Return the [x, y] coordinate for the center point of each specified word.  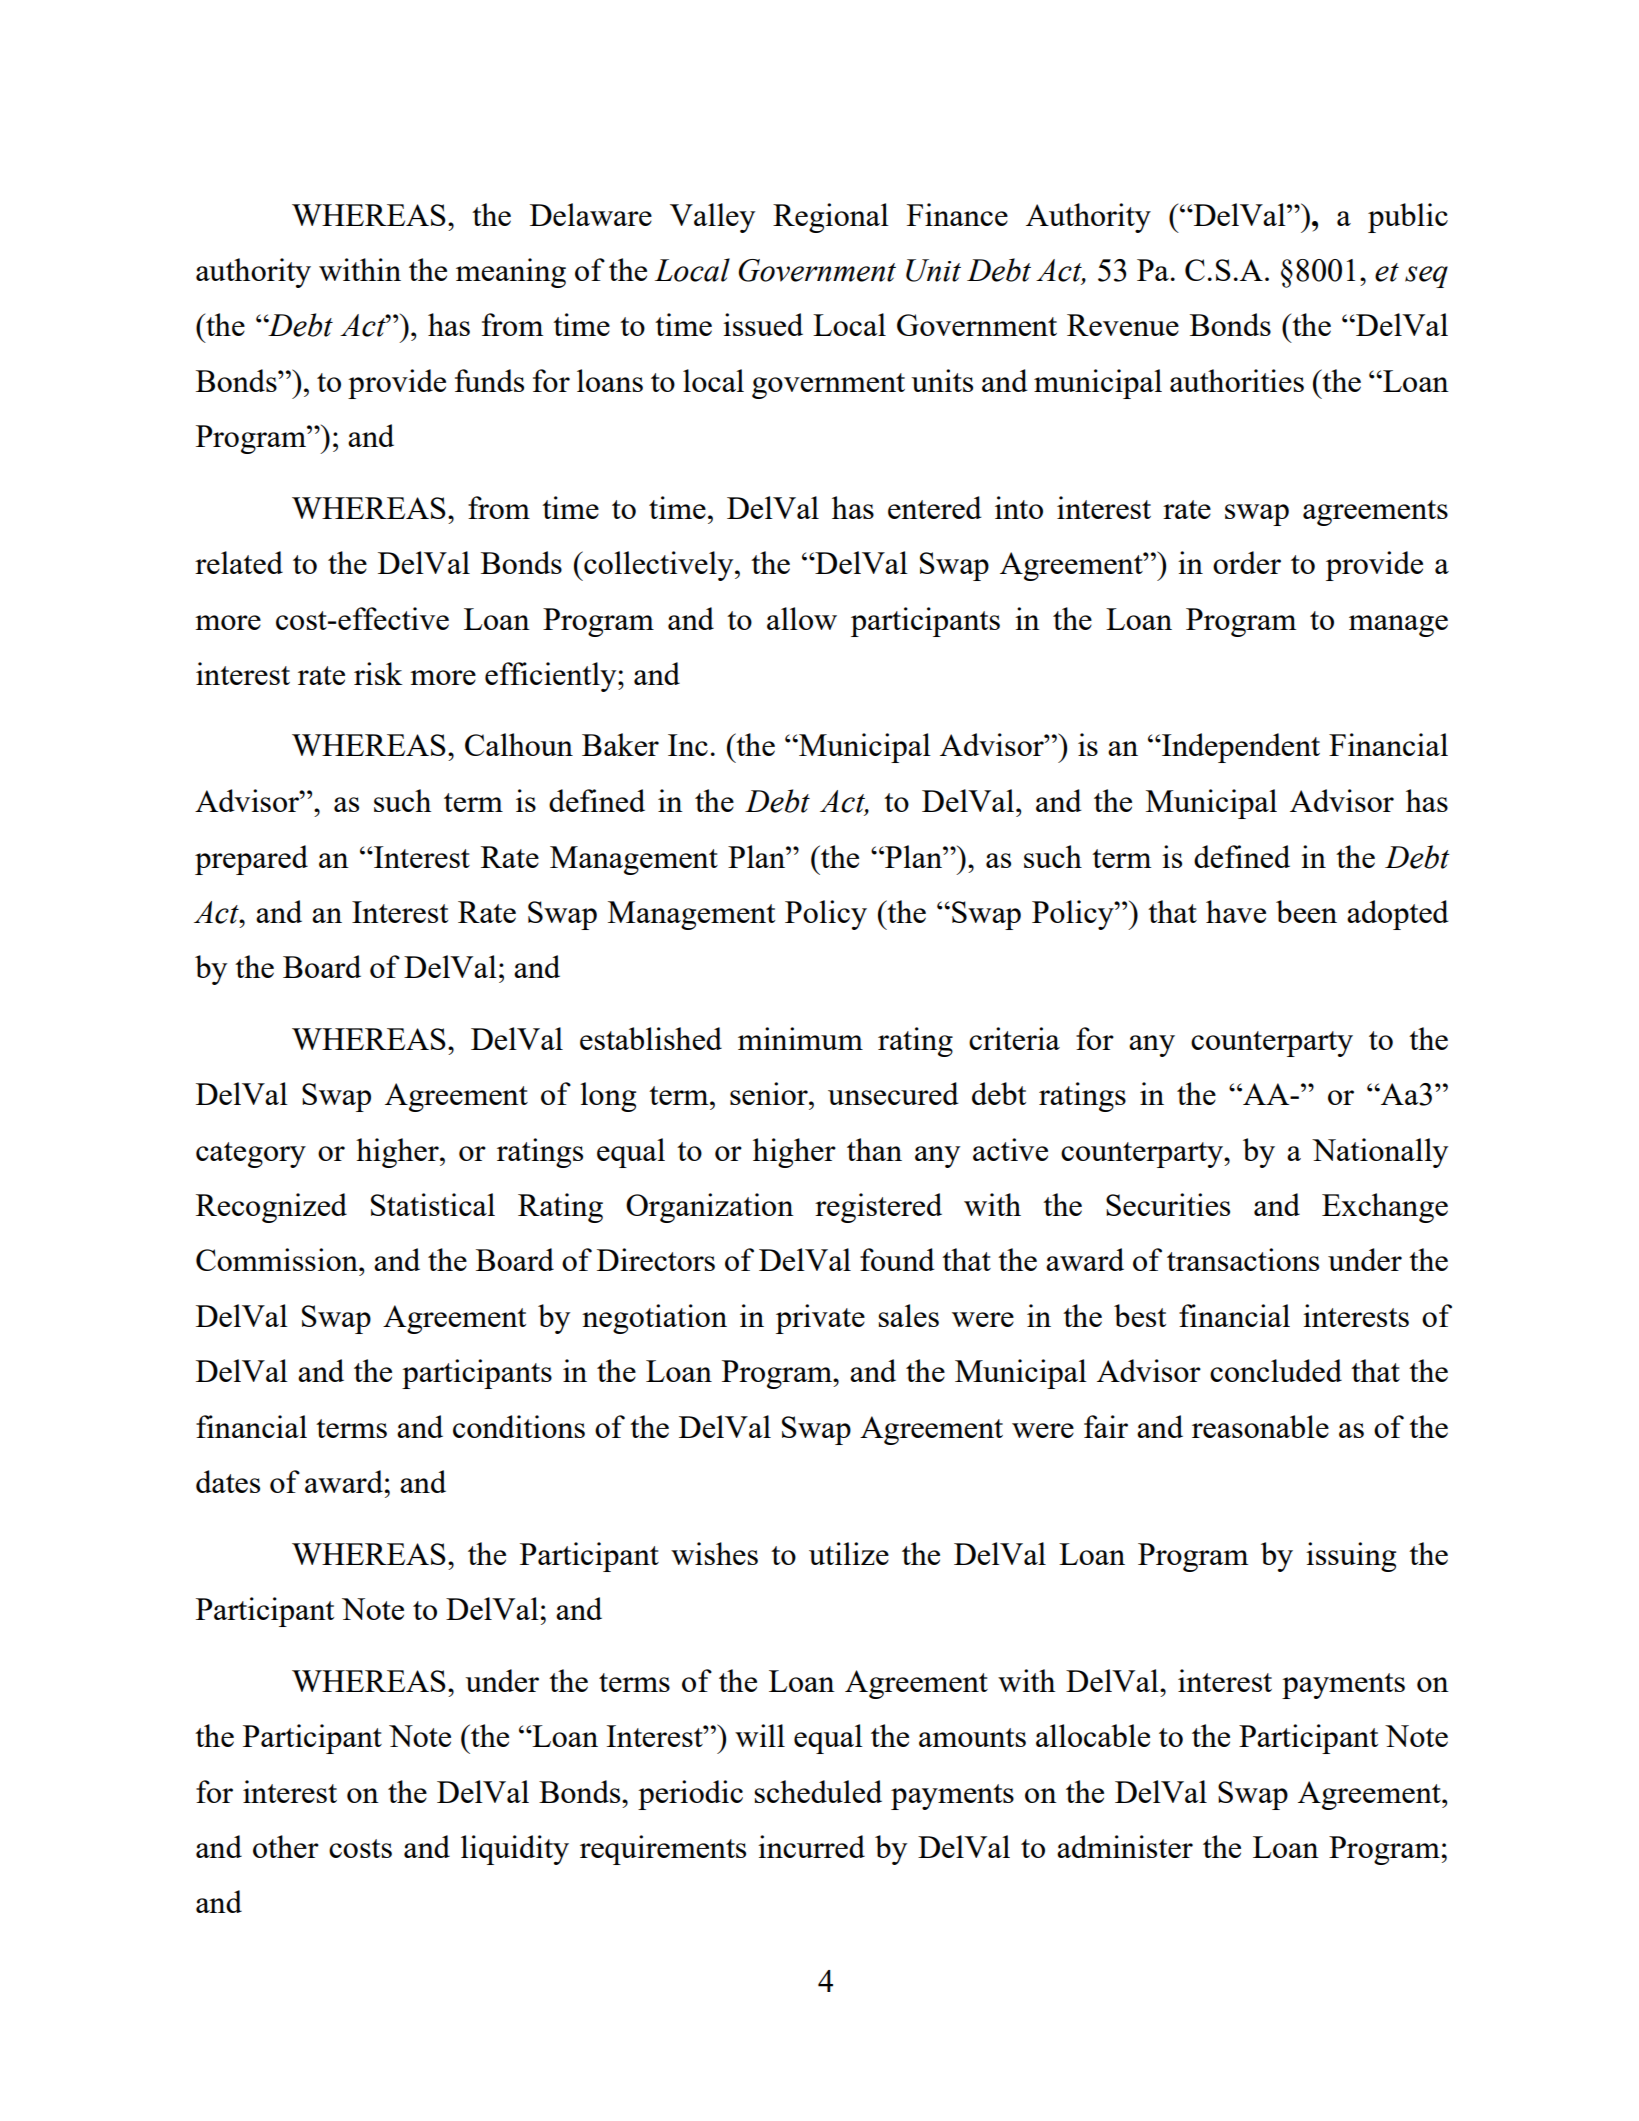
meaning [511, 273]
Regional [831, 218]
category [251, 1155]
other [286, 1846]
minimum [800, 1038]
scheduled [818, 1791]
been [1306, 911]
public [1408, 218]
